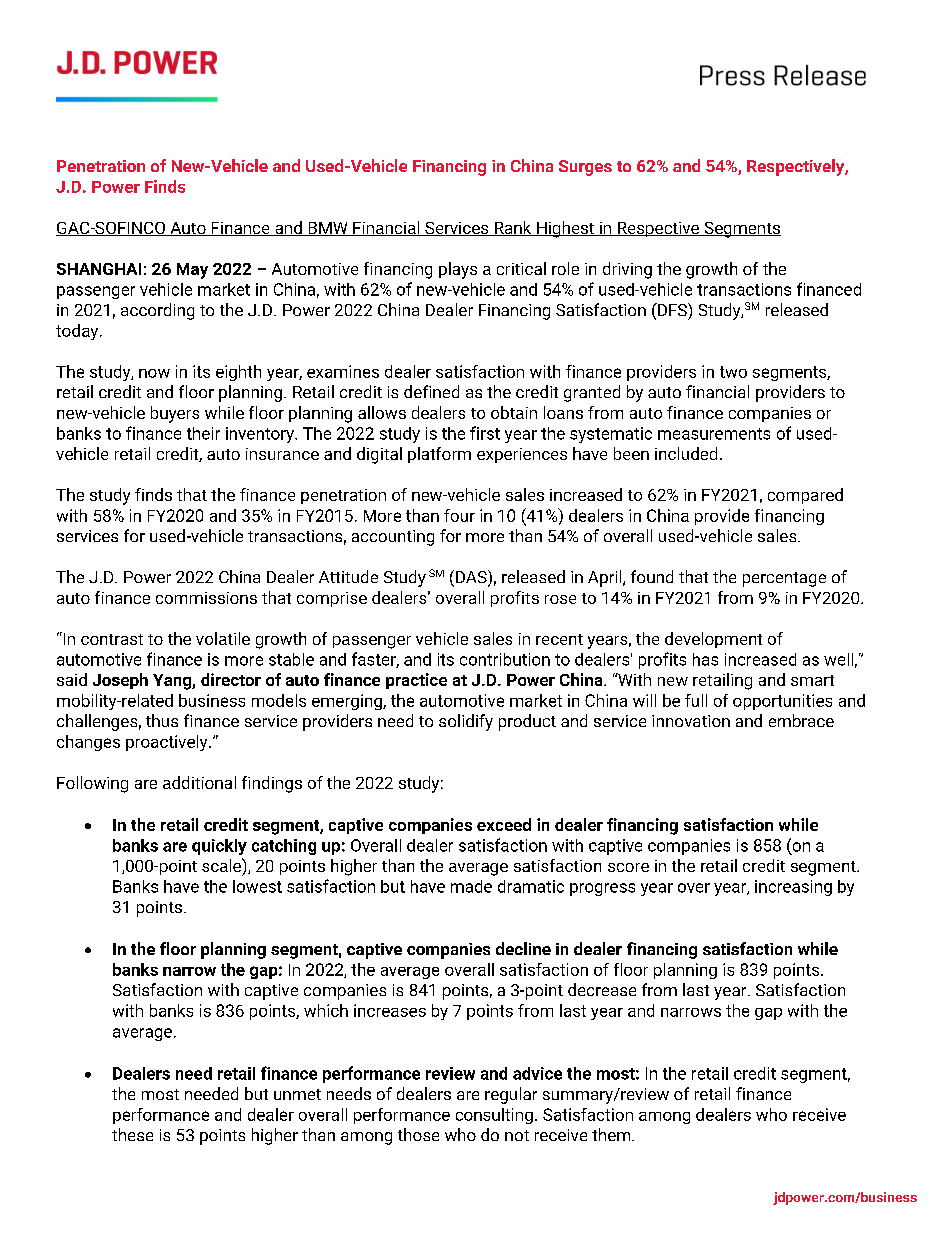 This page has height=1233, width=952. I want to click on contrast, so click(112, 639).
